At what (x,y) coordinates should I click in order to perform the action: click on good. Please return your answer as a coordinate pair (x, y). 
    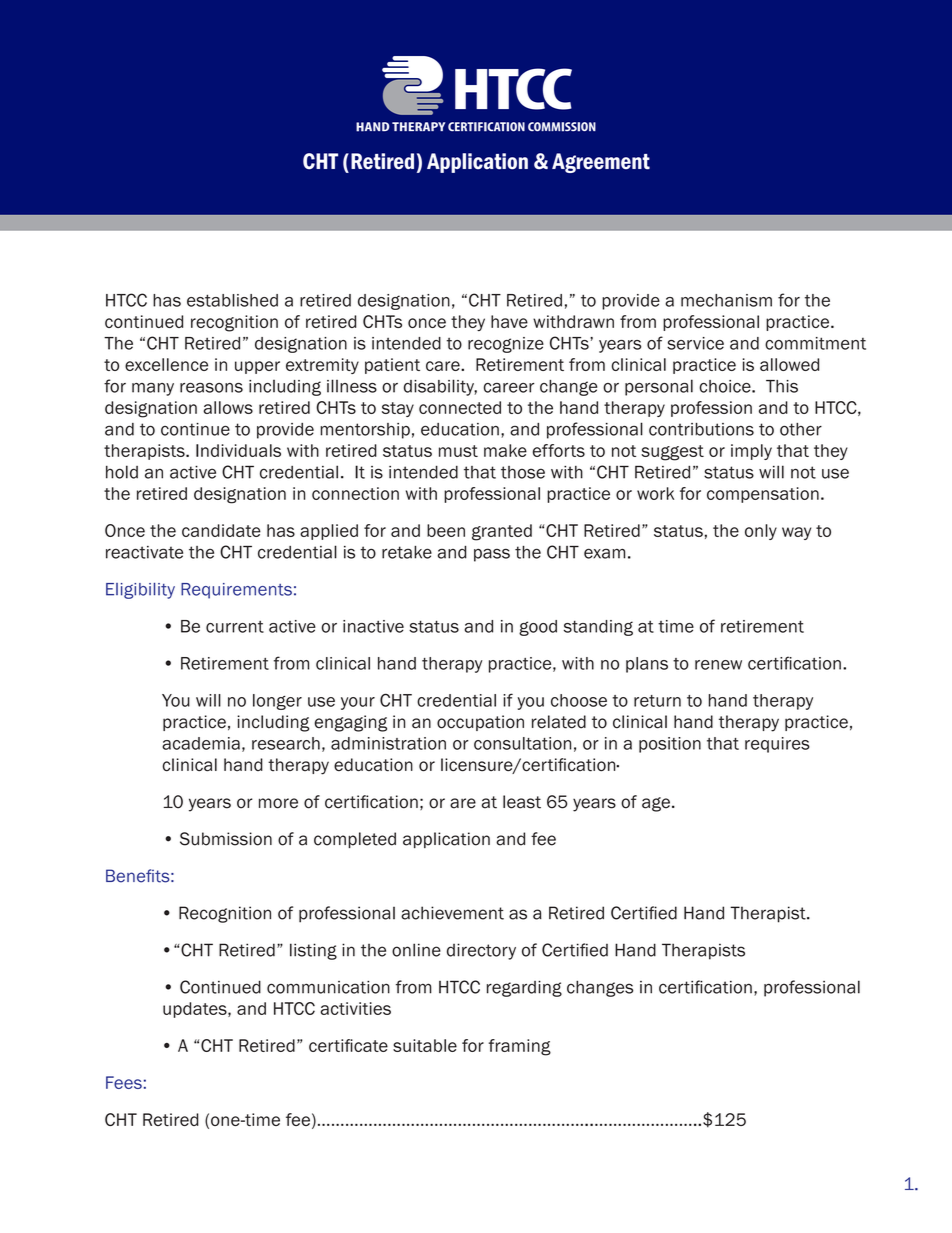
    Looking at the image, I should click on (538, 628).
